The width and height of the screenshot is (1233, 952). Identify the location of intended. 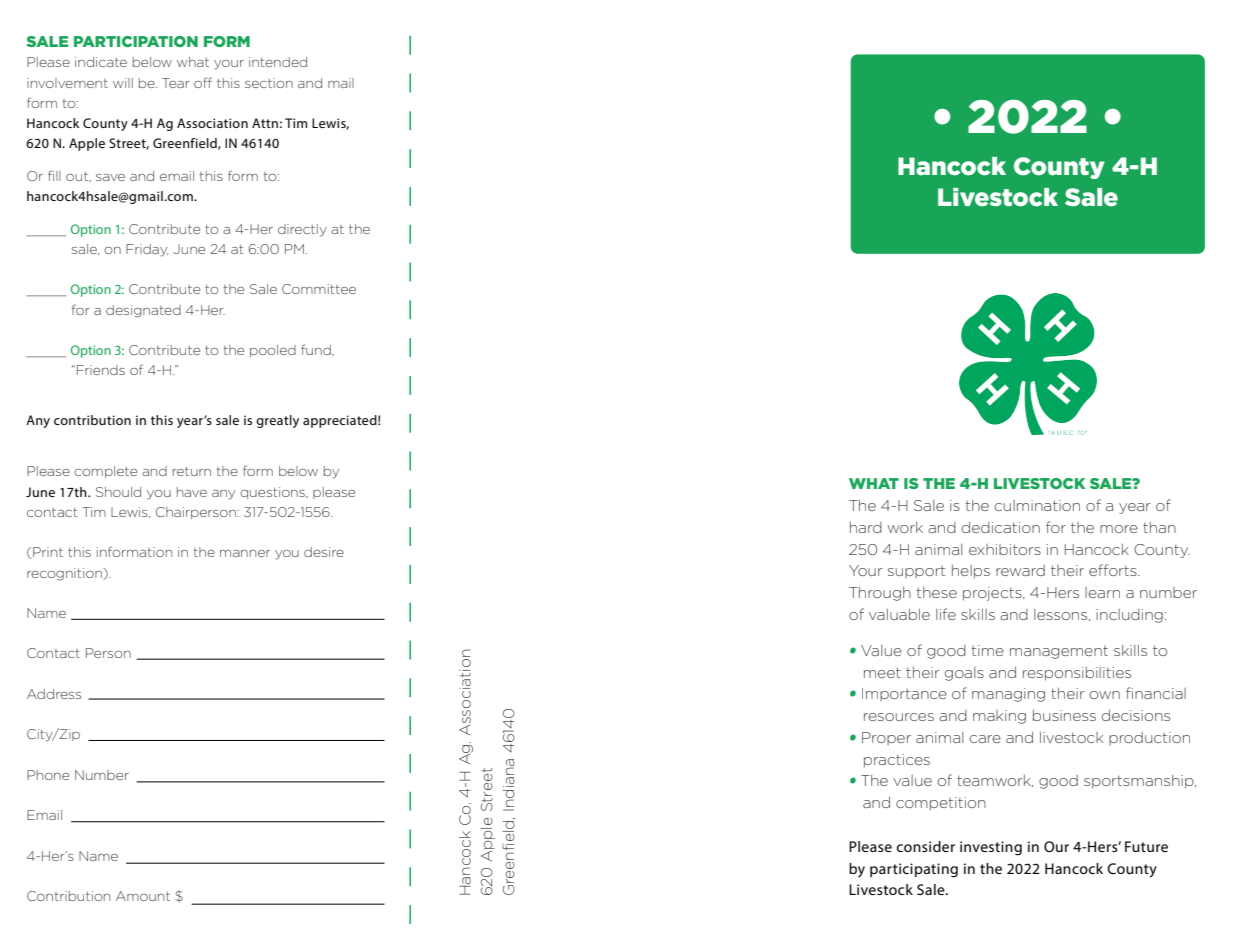
(278, 62).
